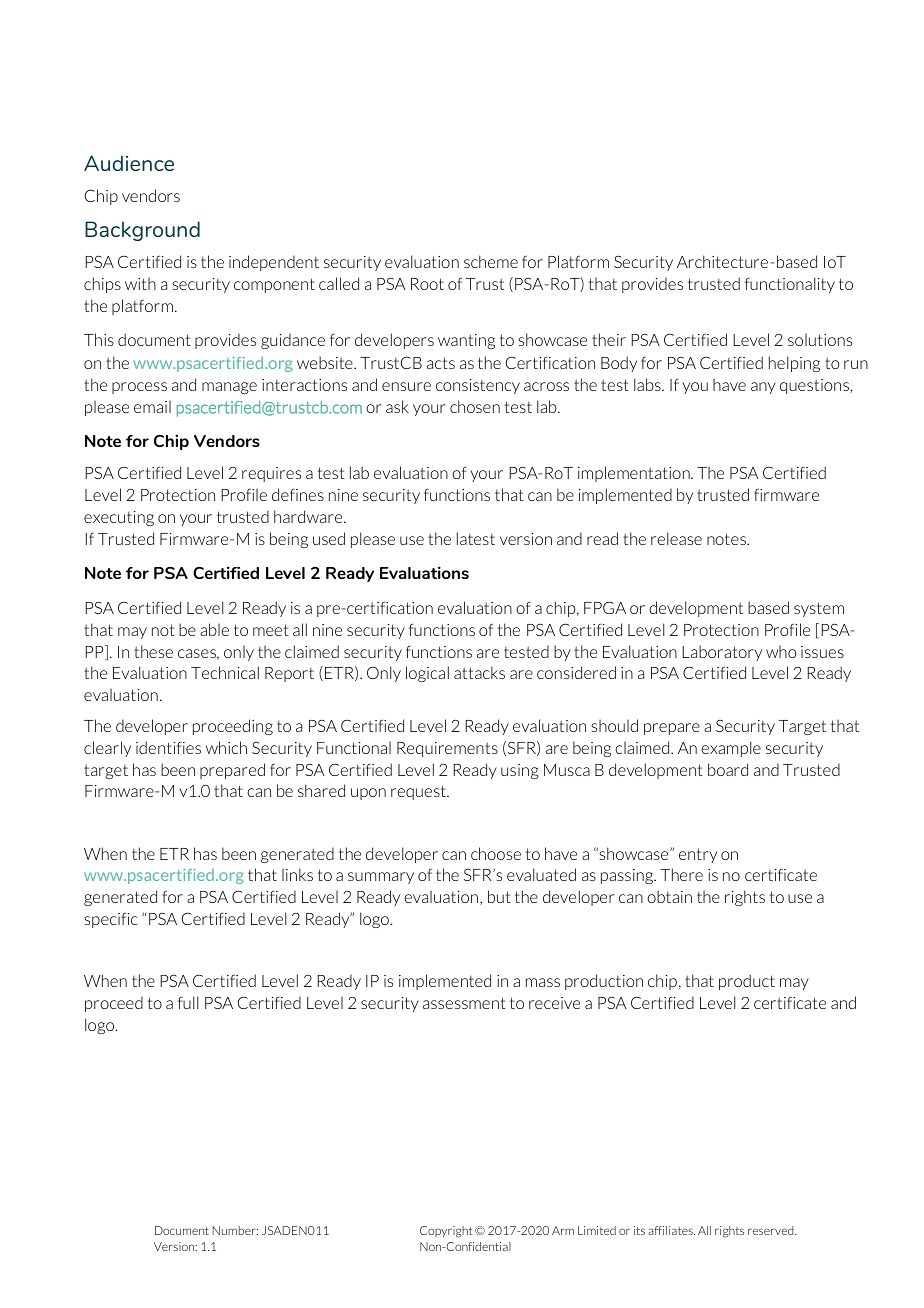 Image resolution: width=924 pixels, height=1308 pixels. What do you see at coordinates (297, 874) in the screenshot?
I see `links` at bounding box center [297, 874].
